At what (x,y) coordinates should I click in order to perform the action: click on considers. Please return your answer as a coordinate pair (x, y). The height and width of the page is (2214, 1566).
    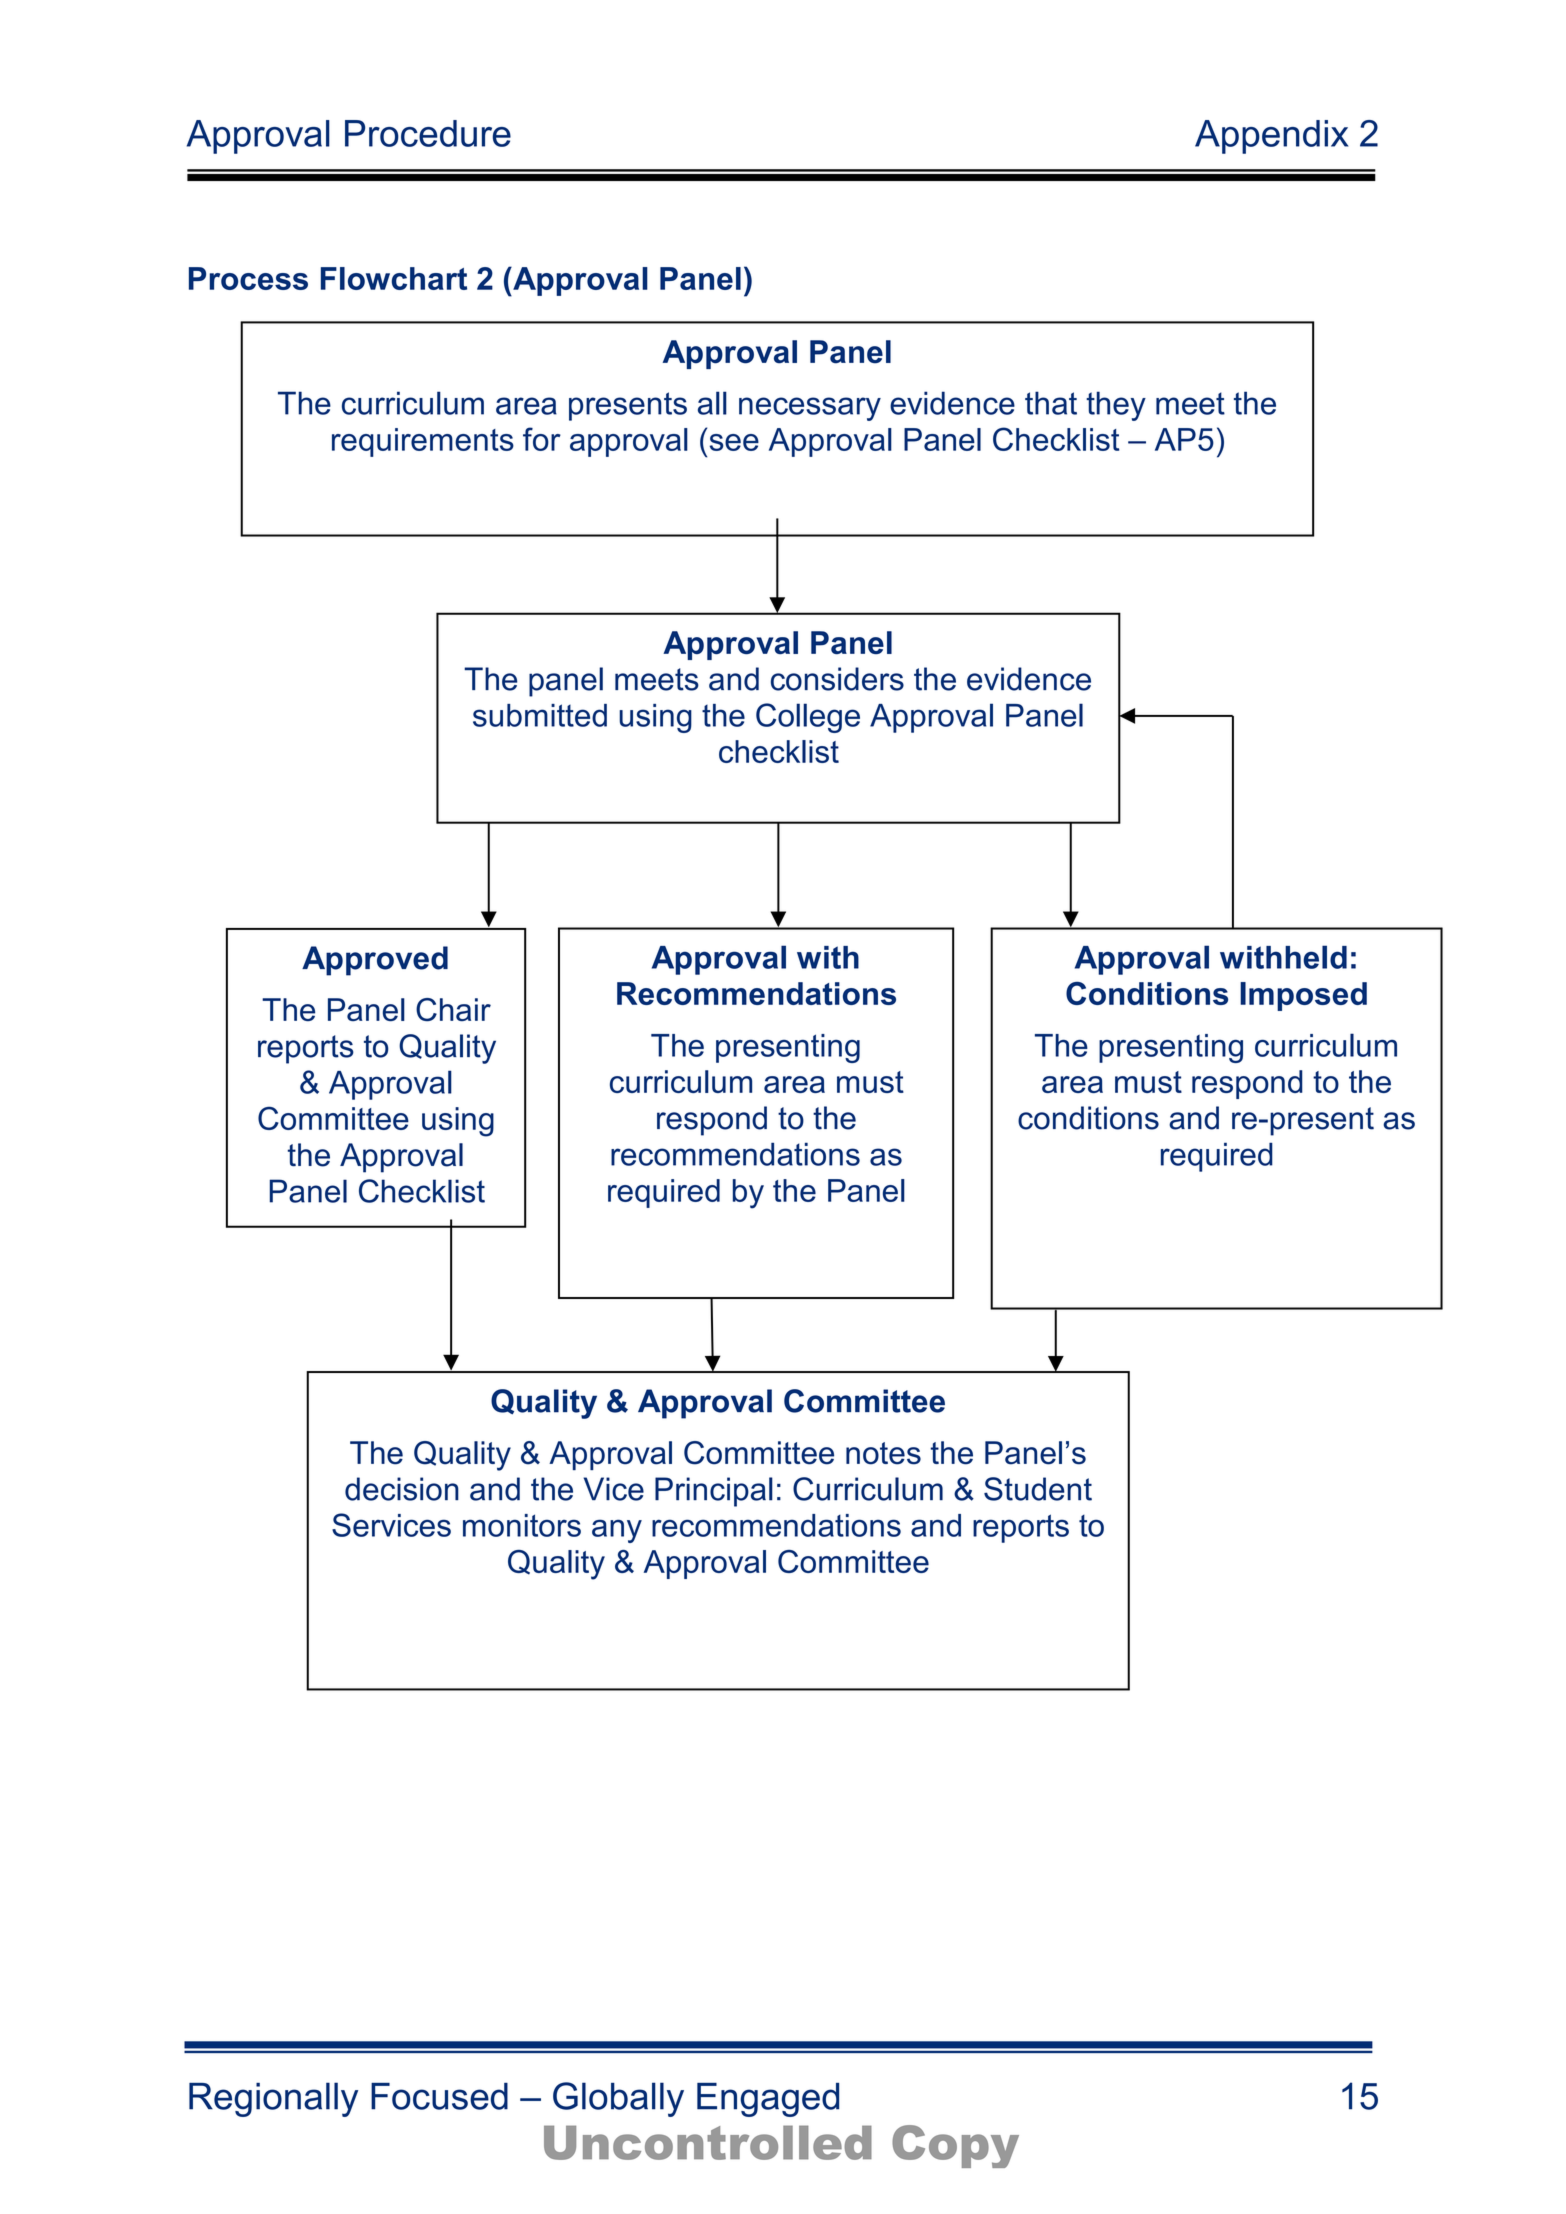
    Looking at the image, I should click on (837, 679).
